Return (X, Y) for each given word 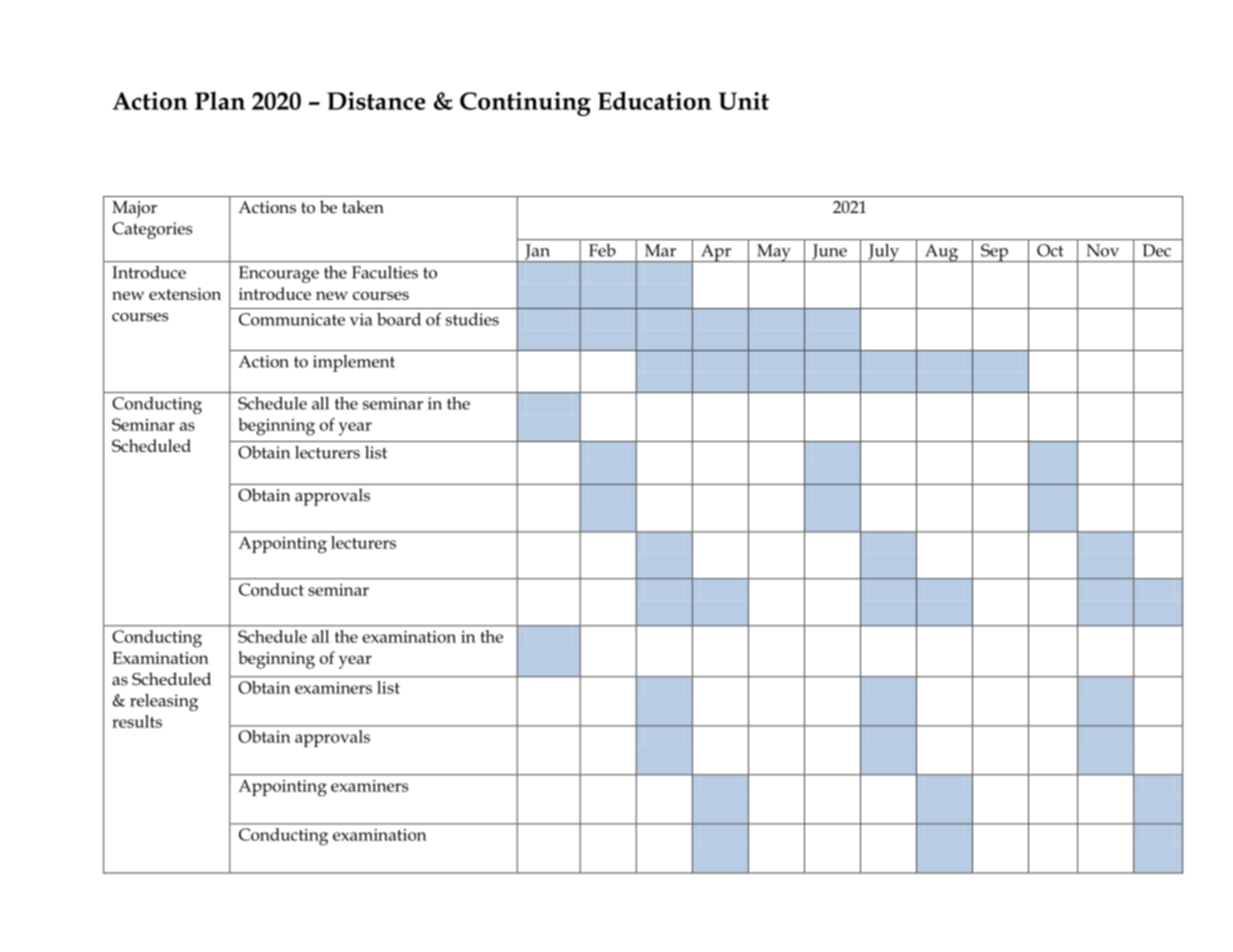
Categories (152, 230)
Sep (994, 253)
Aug (942, 253)
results (137, 721)
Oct (1050, 250)
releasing (164, 702)
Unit (744, 101)
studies (472, 319)
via (361, 319)
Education (654, 100)
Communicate (292, 319)
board (399, 319)
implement (354, 363)
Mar (660, 250)
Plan (220, 100)
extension (185, 294)
